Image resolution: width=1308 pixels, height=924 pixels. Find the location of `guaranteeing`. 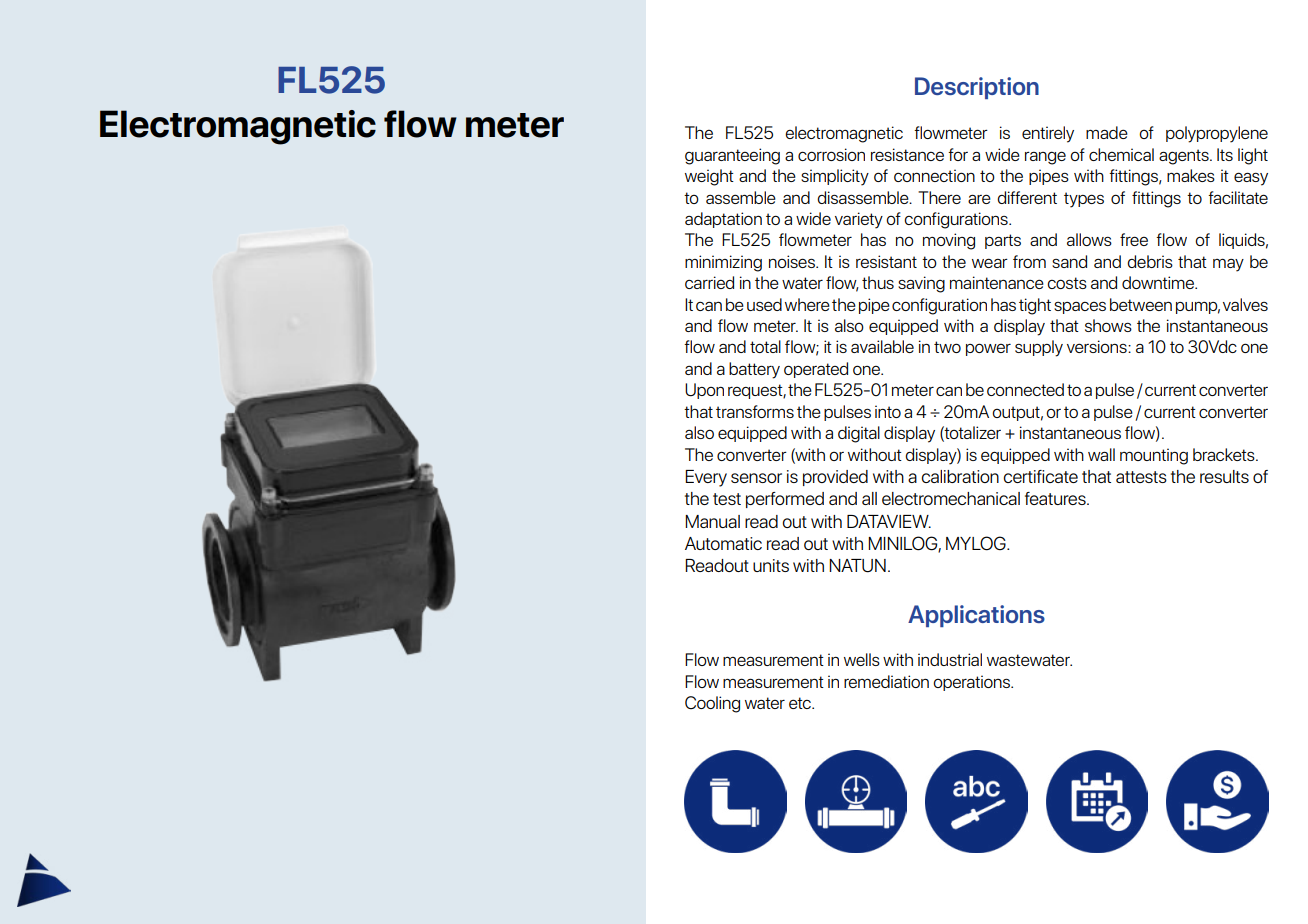

guaranteeing is located at coordinates (732, 156).
